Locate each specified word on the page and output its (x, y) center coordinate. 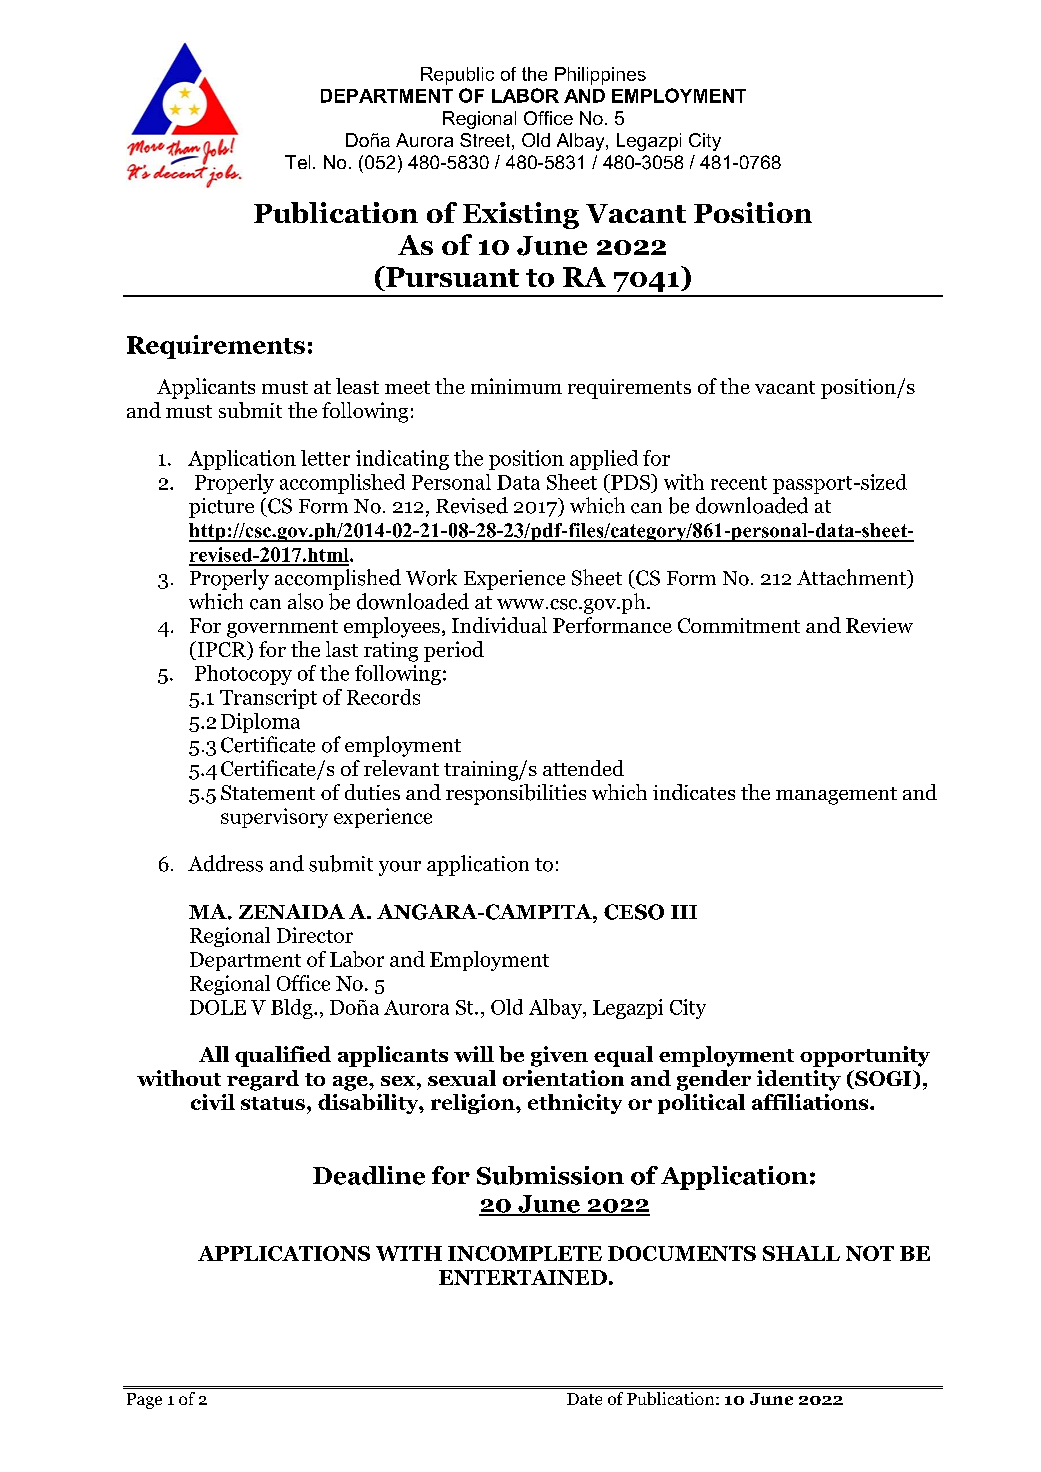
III (684, 912)
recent (739, 483)
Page (144, 1401)
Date (584, 1399)
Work (431, 577)
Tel (297, 162)
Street (486, 141)
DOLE (218, 1007)
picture (221, 508)
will (474, 1054)
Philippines (600, 76)
